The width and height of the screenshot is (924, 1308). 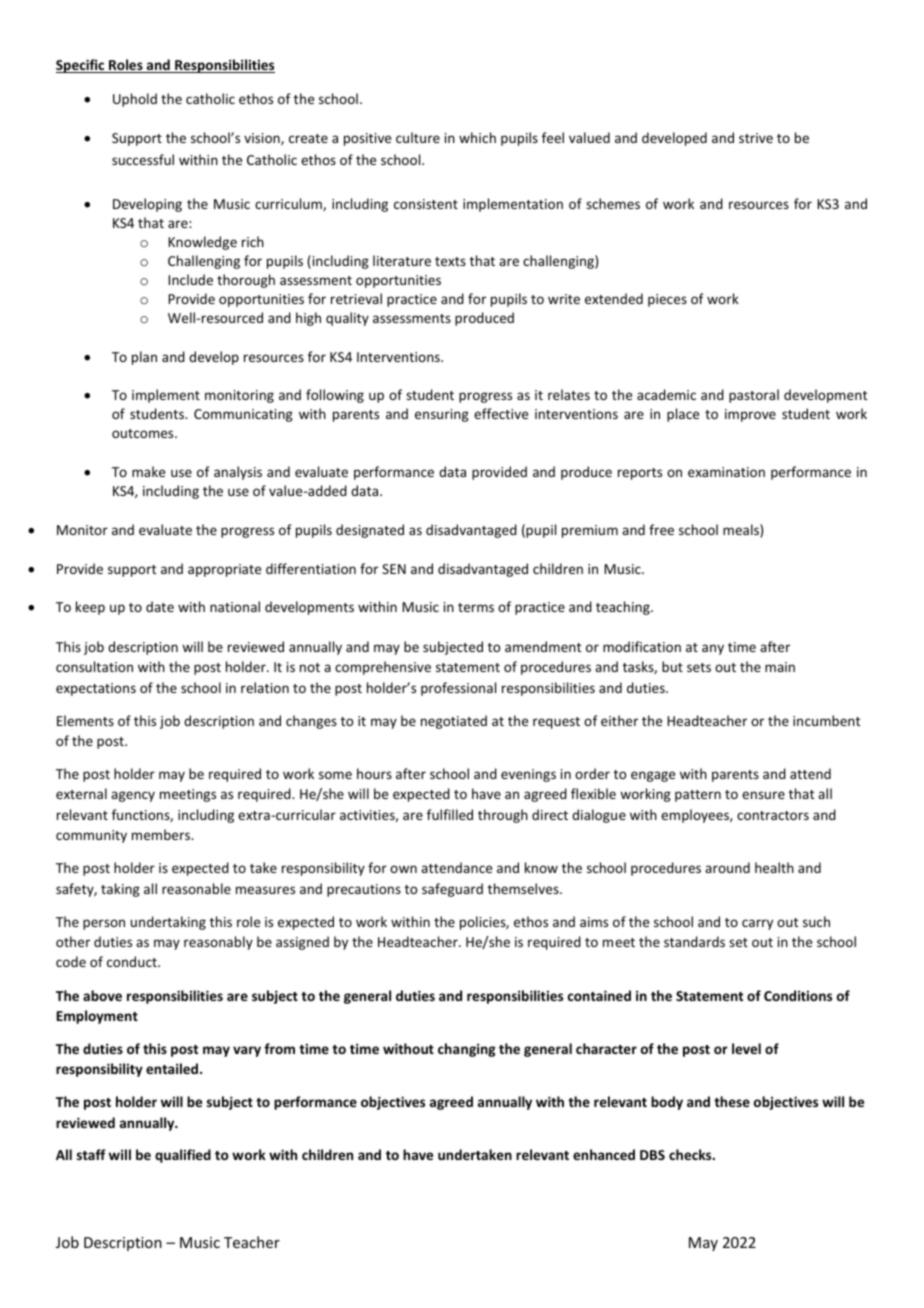 What do you see at coordinates (135, 100) in the screenshot?
I see `Uphold` at bounding box center [135, 100].
